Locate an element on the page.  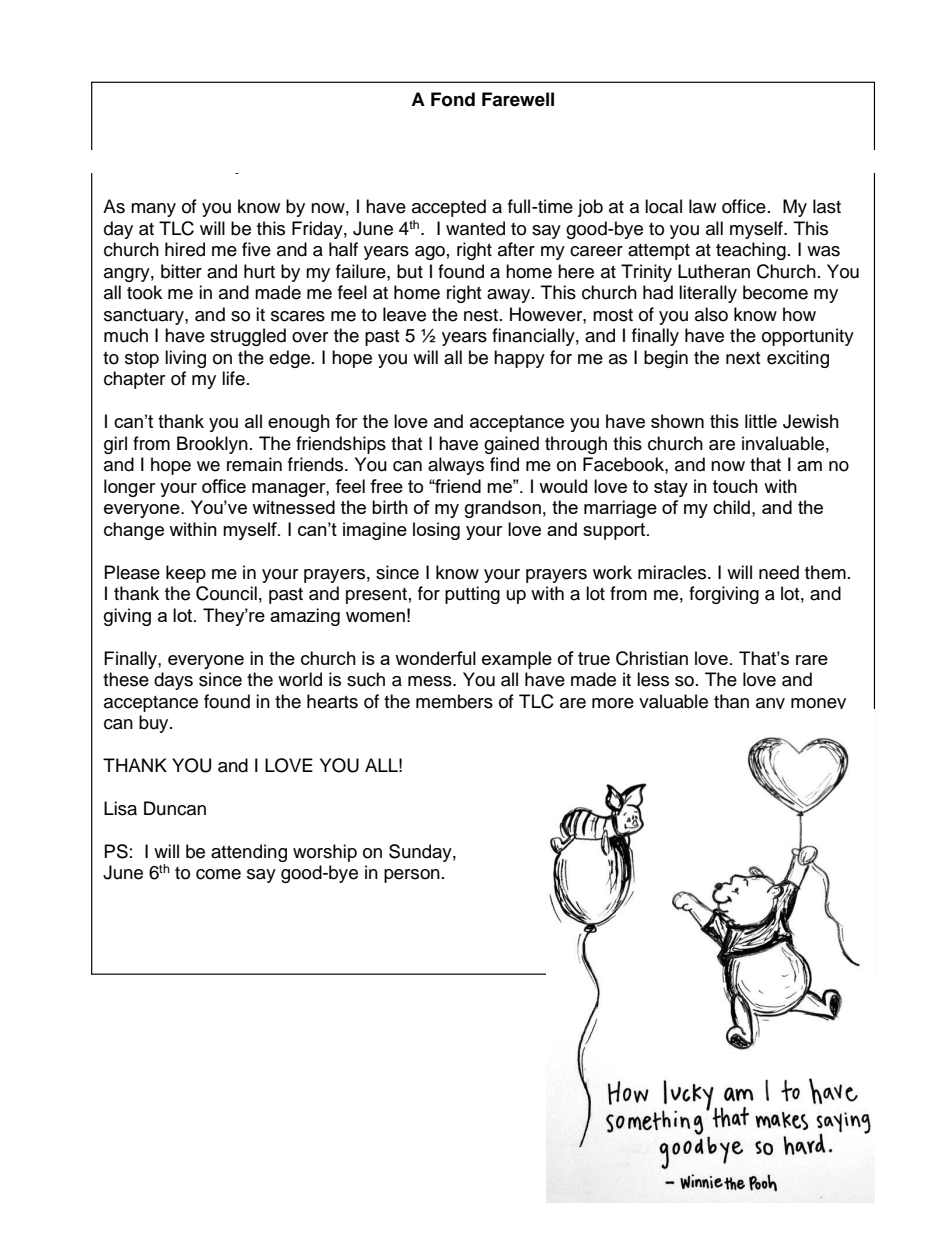
many is located at coordinates (153, 210).
